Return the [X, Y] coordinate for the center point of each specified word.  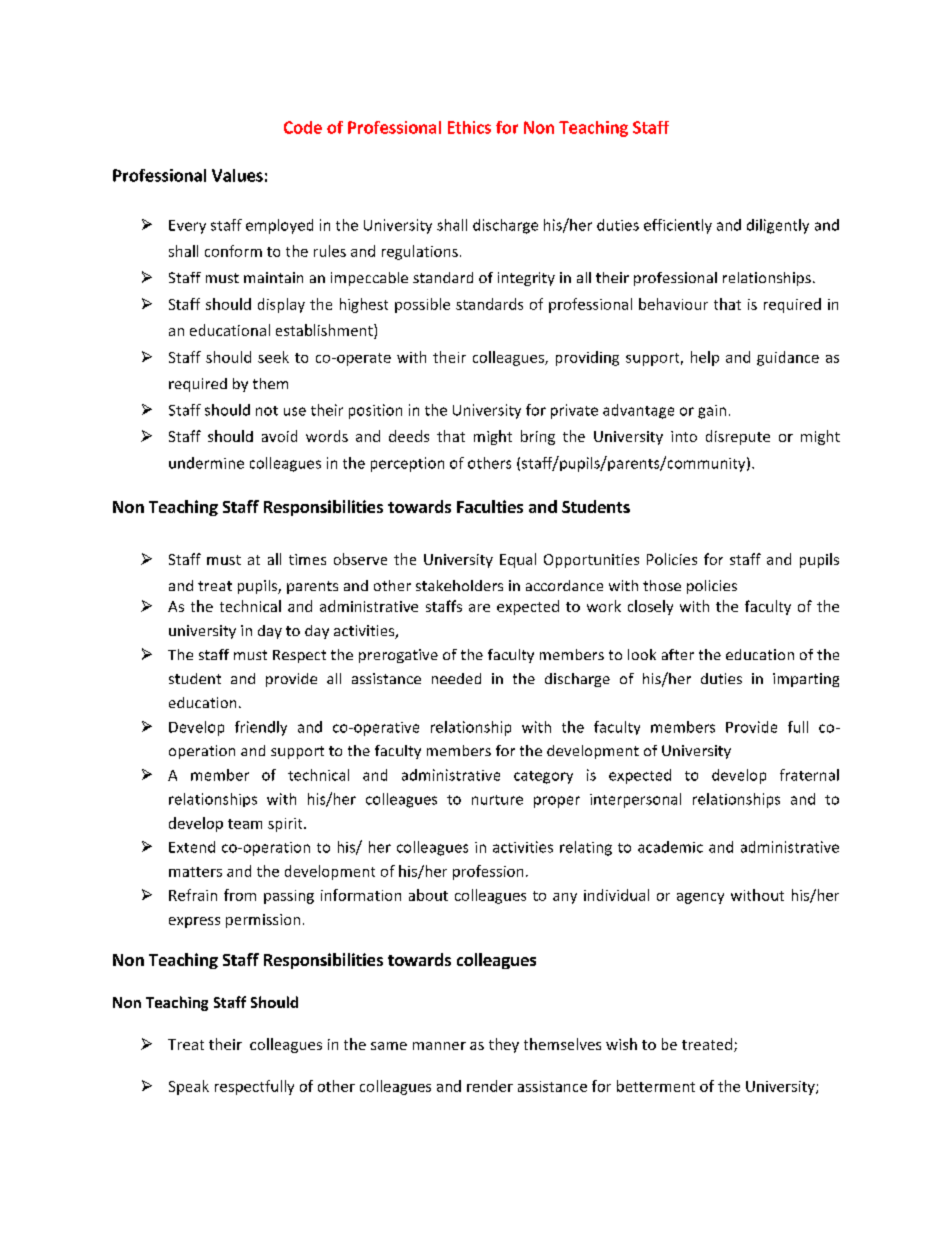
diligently [778, 226]
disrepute [738, 437]
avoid [279, 436]
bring [538, 437]
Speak [189, 1087]
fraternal [809, 775]
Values [237, 175]
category [543, 777]
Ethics [469, 127]
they [504, 1045]
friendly [261, 728]
